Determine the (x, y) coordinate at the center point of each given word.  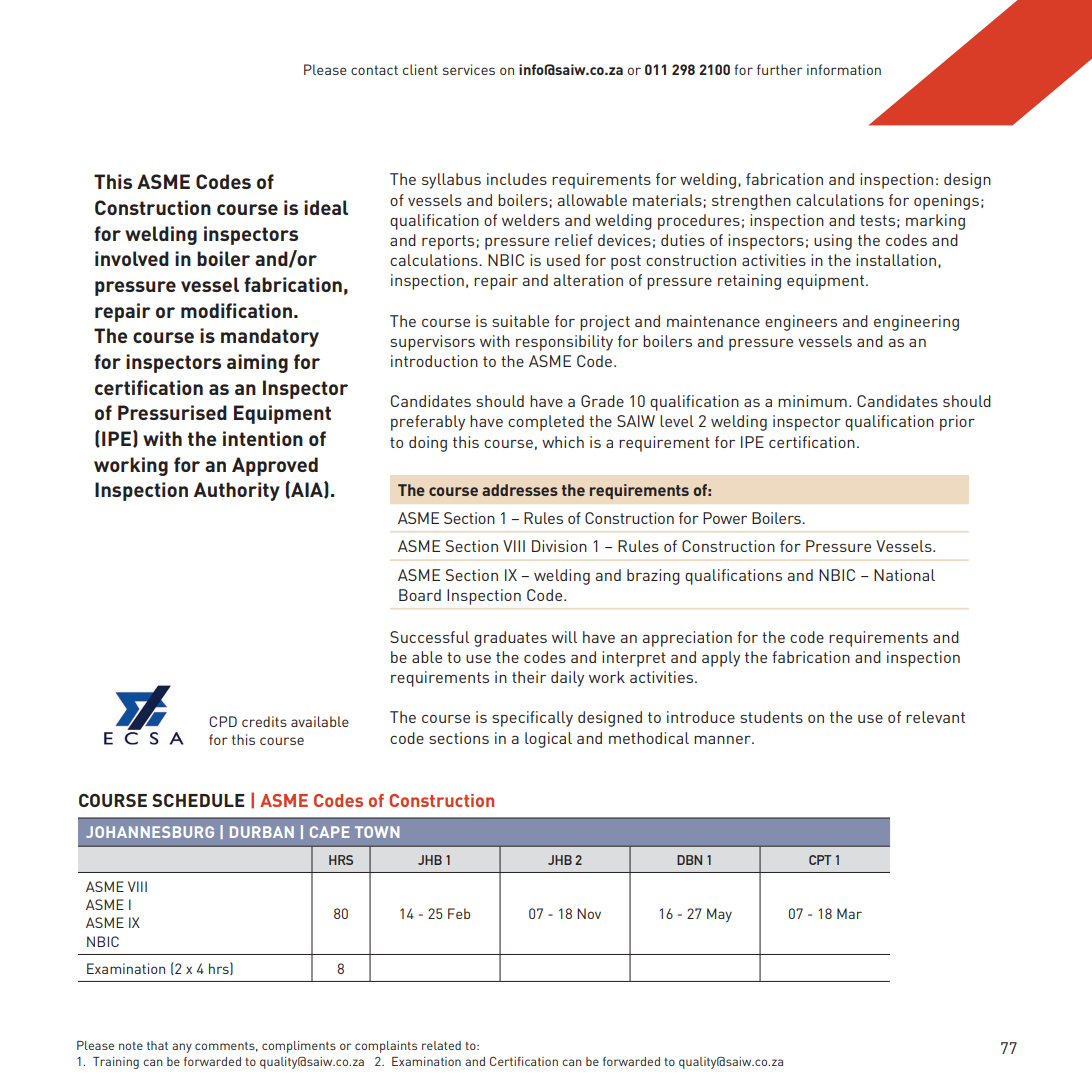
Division (559, 546)
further (780, 69)
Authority (237, 491)
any (182, 1048)
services (469, 69)
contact (374, 70)
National (904, 575)
